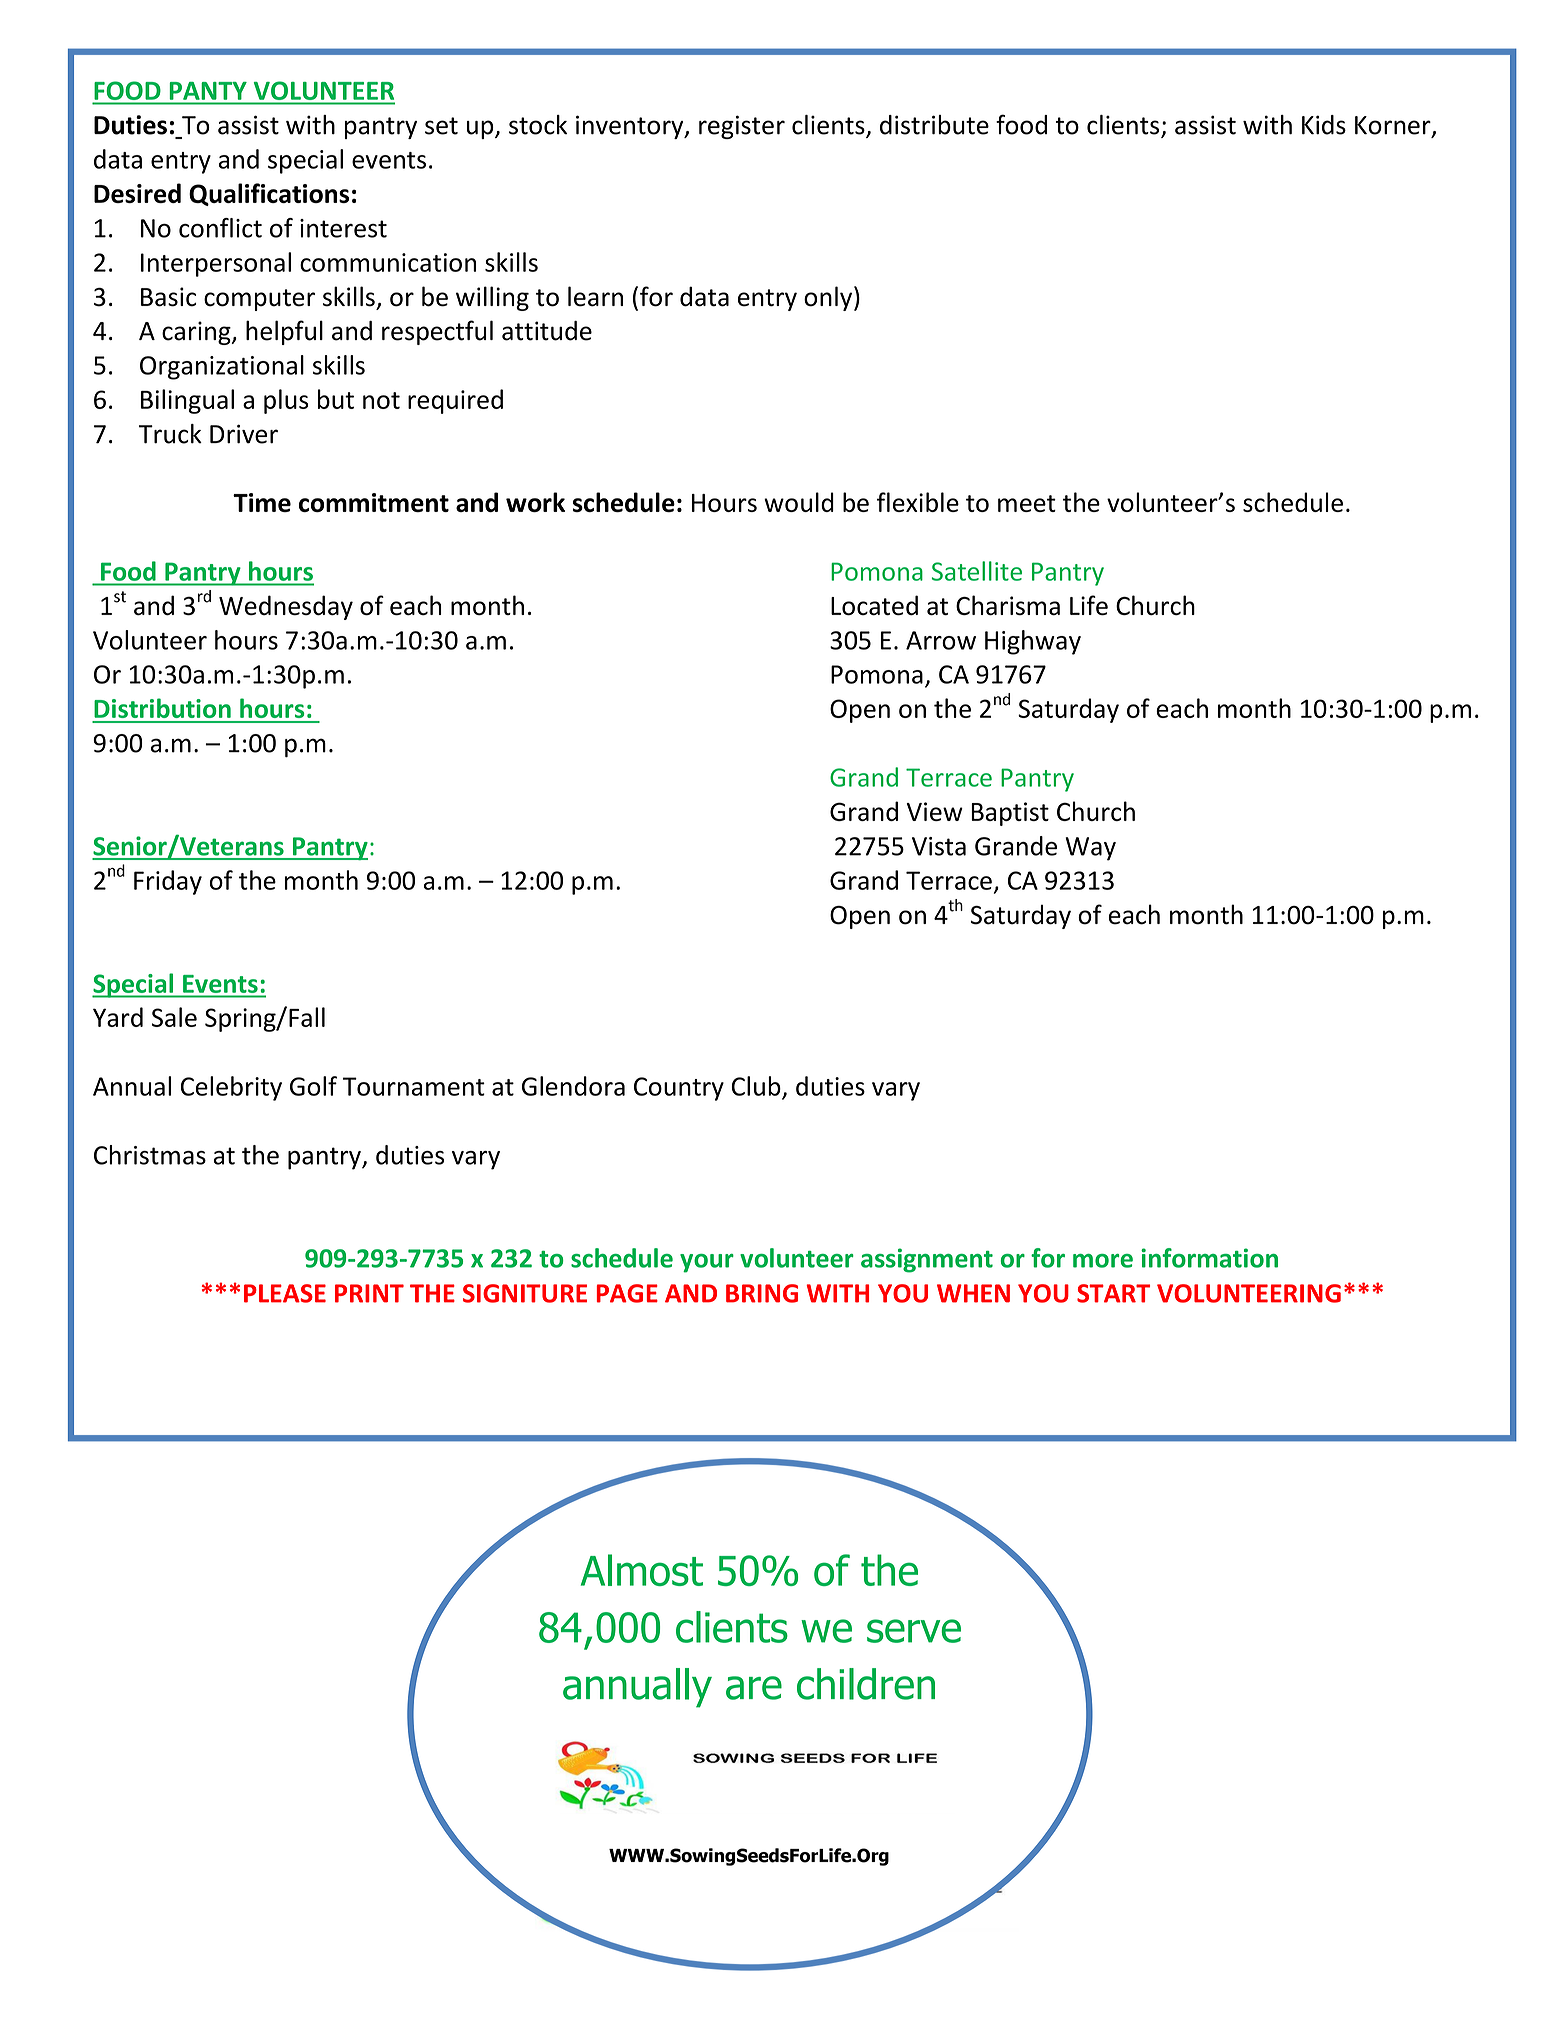 The height and width of the document is (2025, 1565). Describe the element at coordinates (939, 846) in the document. I see `Vista` at that location.
